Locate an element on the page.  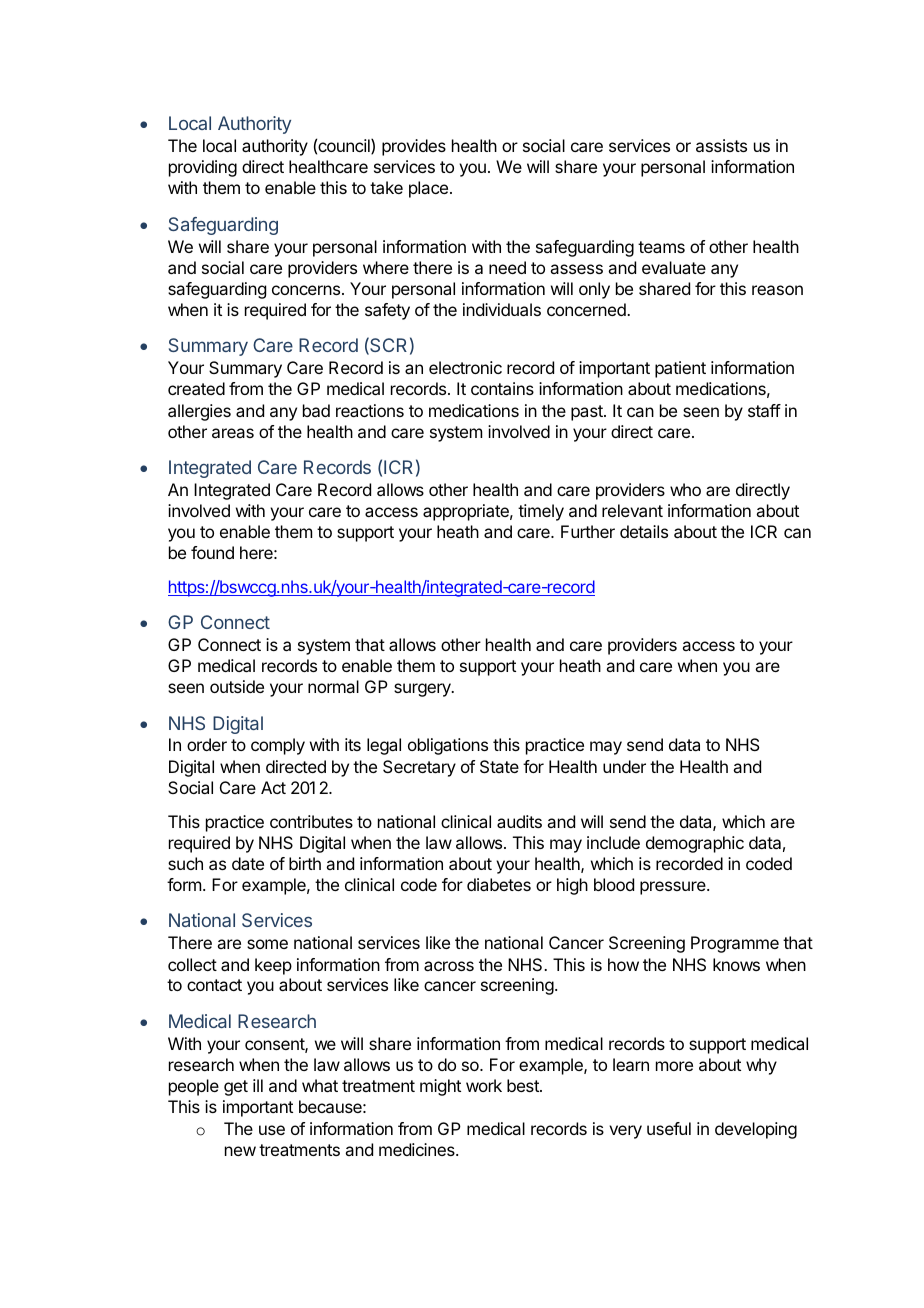
details is located at coordinates (644, 531).
